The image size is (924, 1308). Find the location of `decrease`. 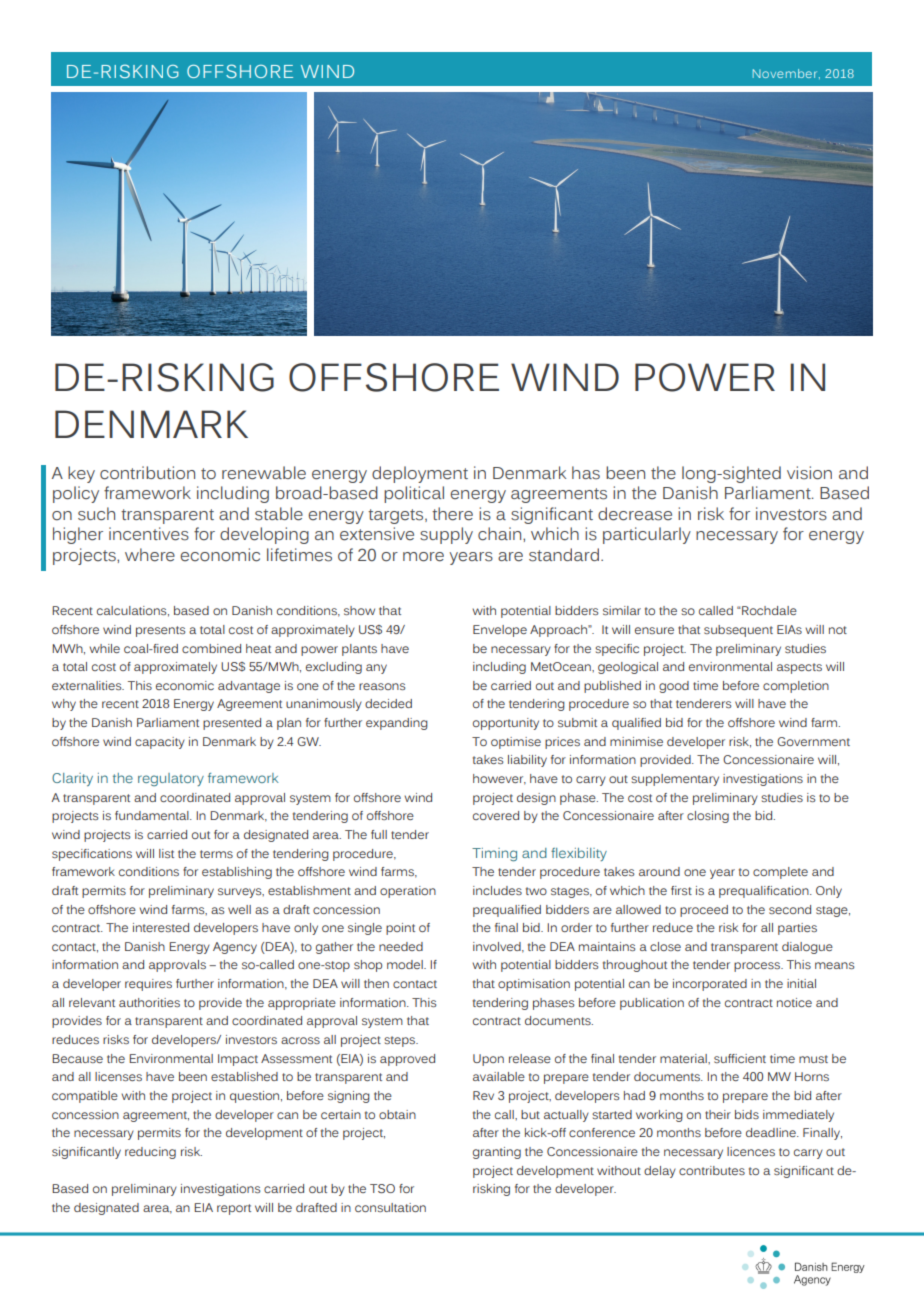

decrease is located at coordinates (635, 514).
